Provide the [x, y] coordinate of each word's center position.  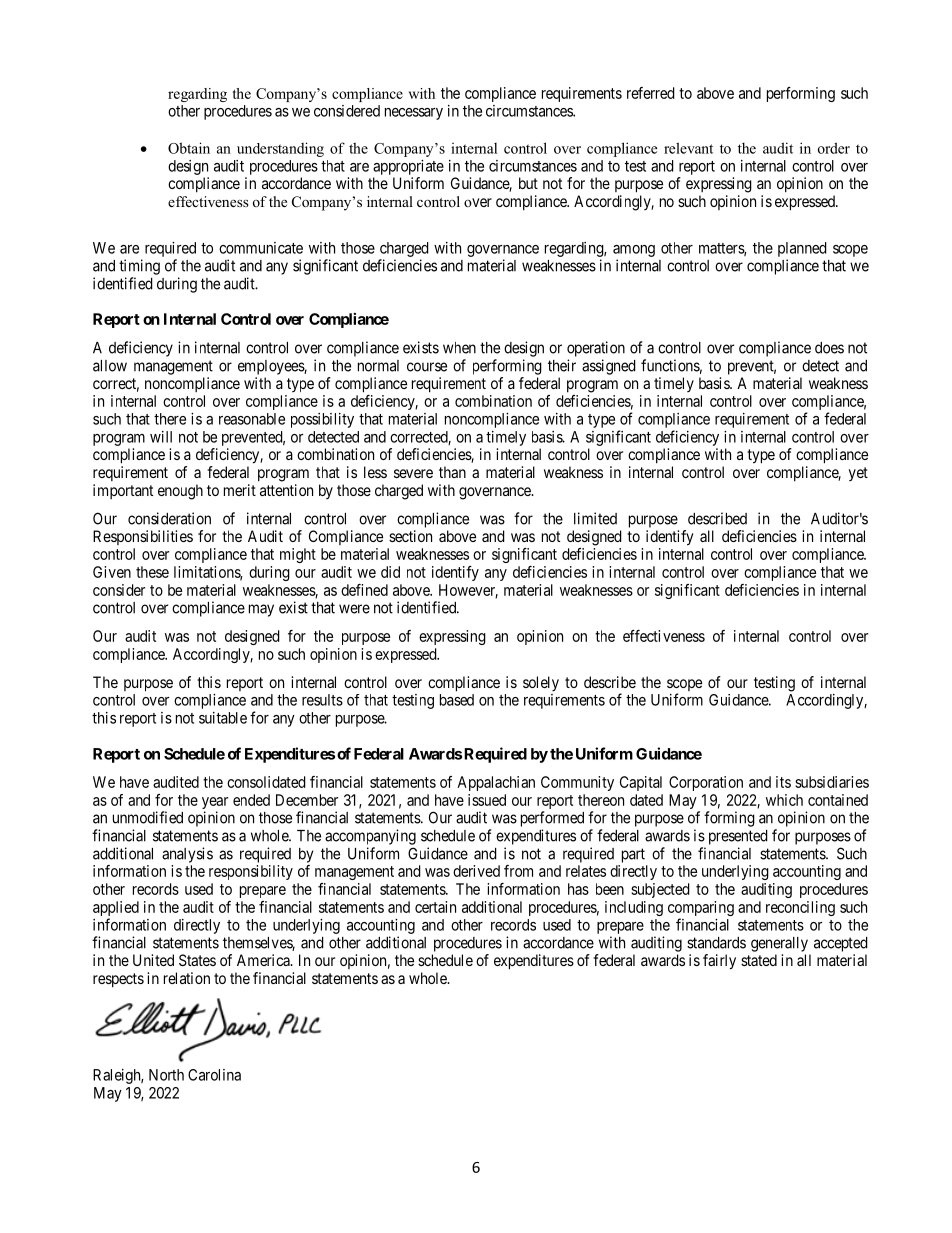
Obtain [189, 148]
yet [858, 474]
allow [110, 366]
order [834, 148]
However [468, 591]
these [152, 572]
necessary [414, 114]
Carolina [214, 1075]
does [829, 348]
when [459, 348]
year [215, 804]
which [784, 800]
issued [487, 800]
